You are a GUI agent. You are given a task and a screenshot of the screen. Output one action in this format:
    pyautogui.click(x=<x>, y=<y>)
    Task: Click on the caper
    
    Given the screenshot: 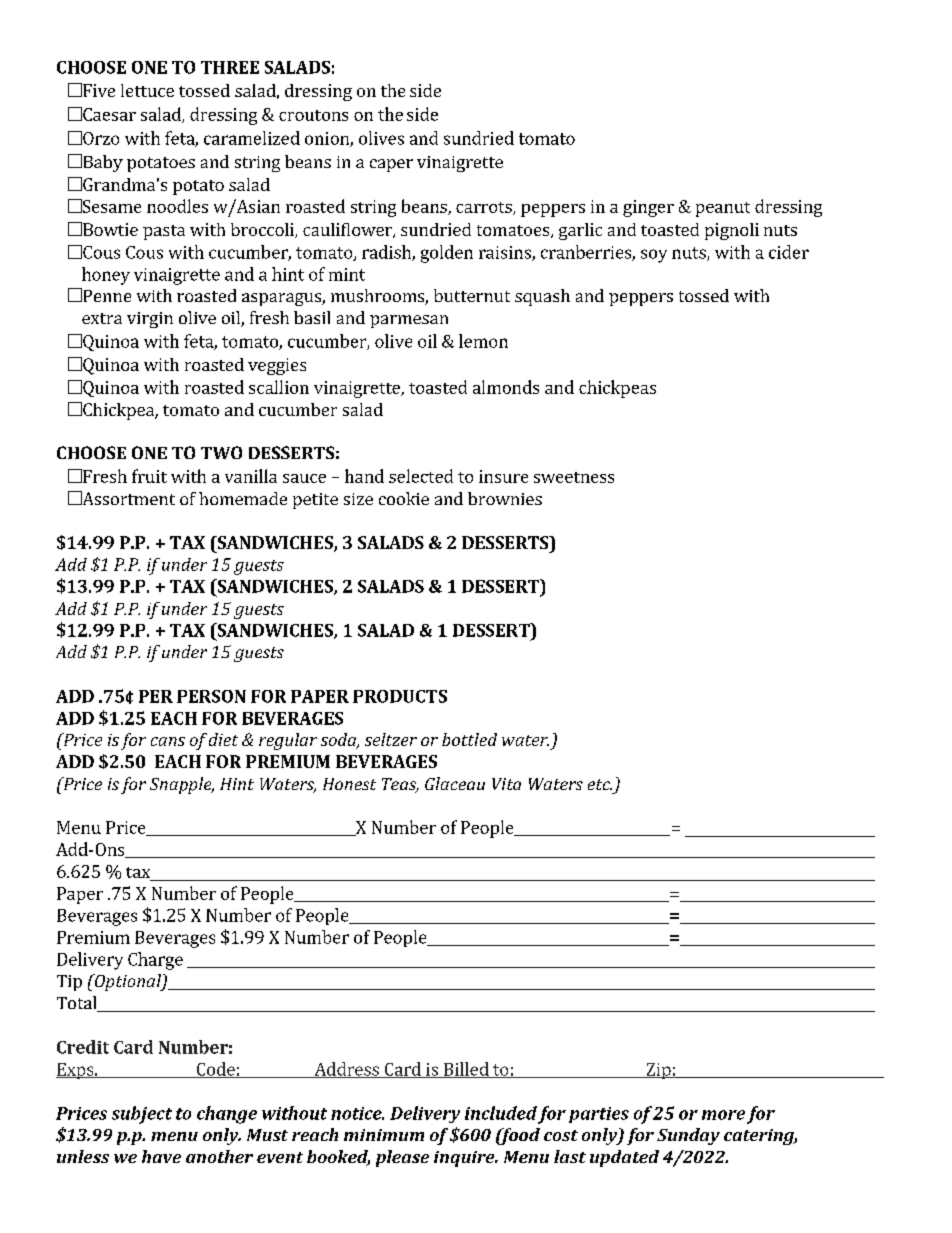 What is the action you would take?
    pyautogui.click(x=391, y=165)
